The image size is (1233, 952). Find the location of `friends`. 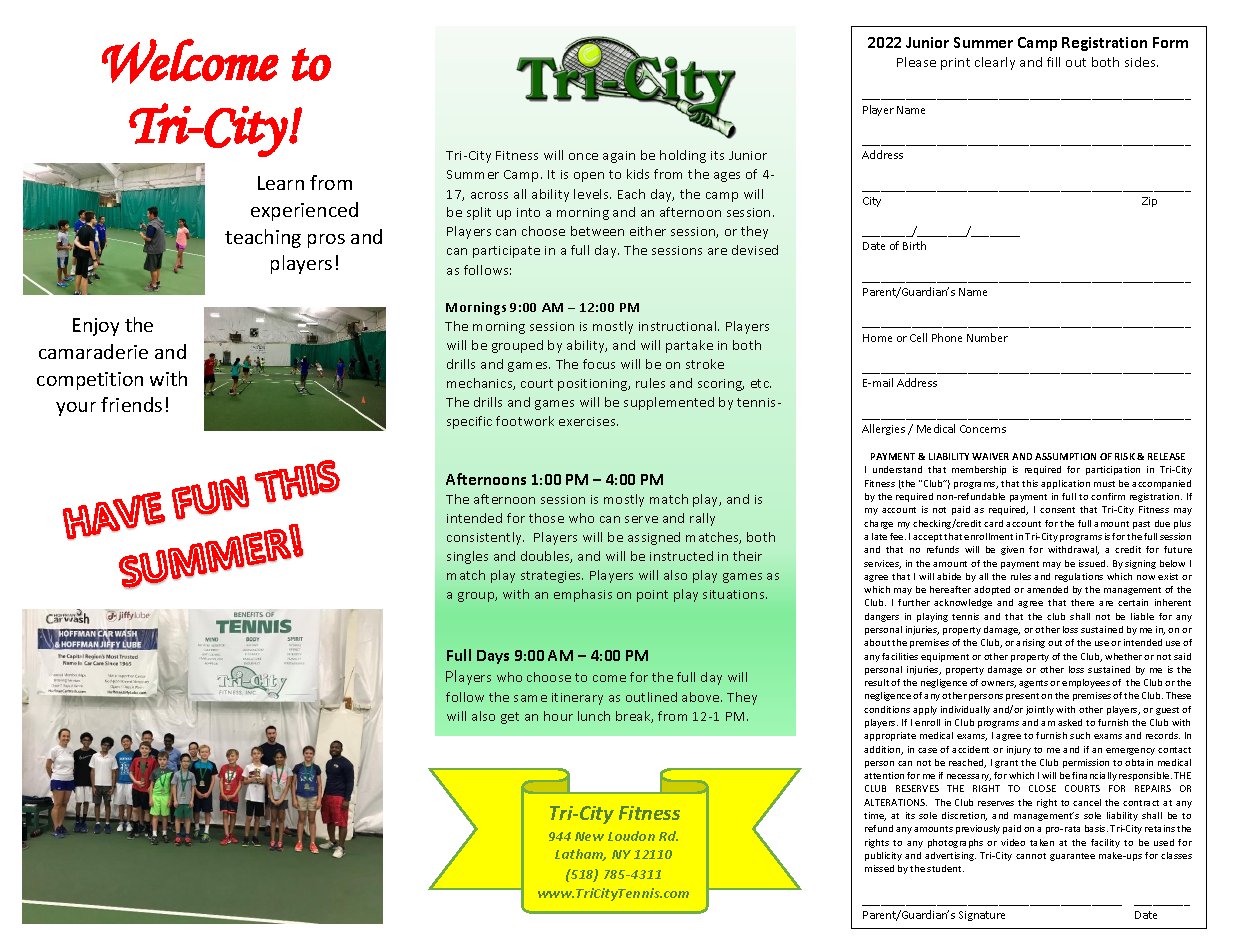

friends is located at coordinates (131, 404).
